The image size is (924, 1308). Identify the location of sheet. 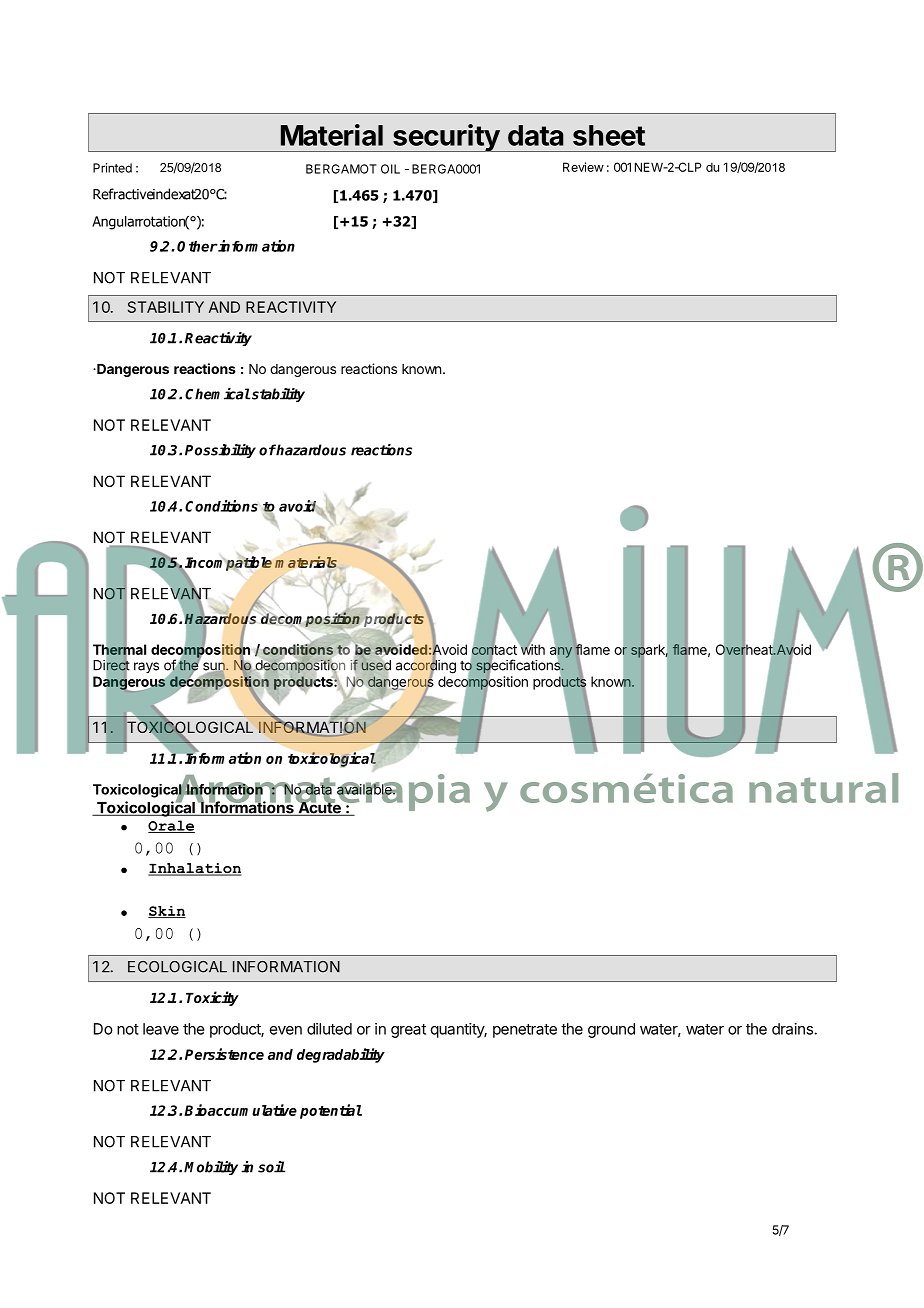
(609, 135).
